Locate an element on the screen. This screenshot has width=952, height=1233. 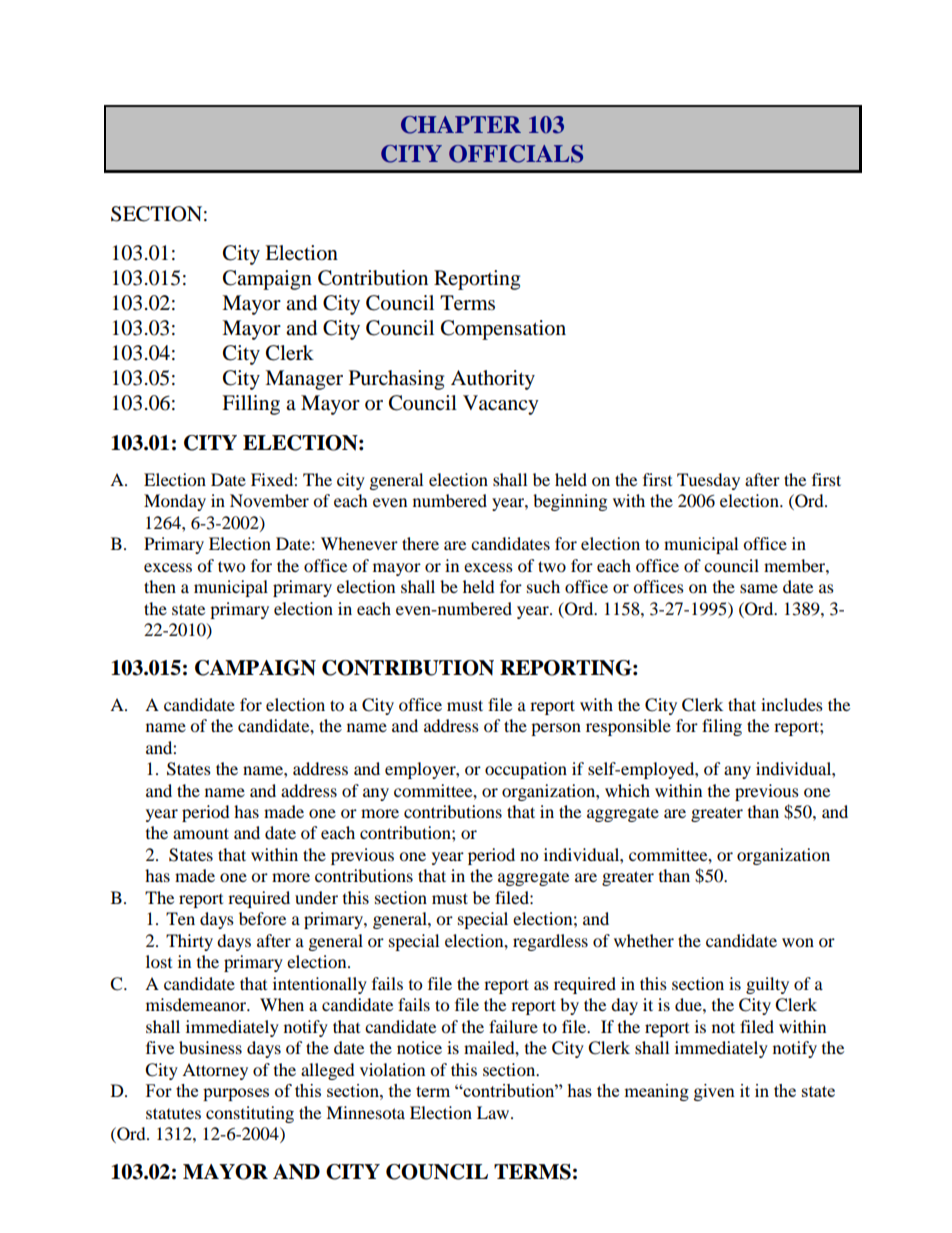
Compensation is located at coordinates (503, 330).
